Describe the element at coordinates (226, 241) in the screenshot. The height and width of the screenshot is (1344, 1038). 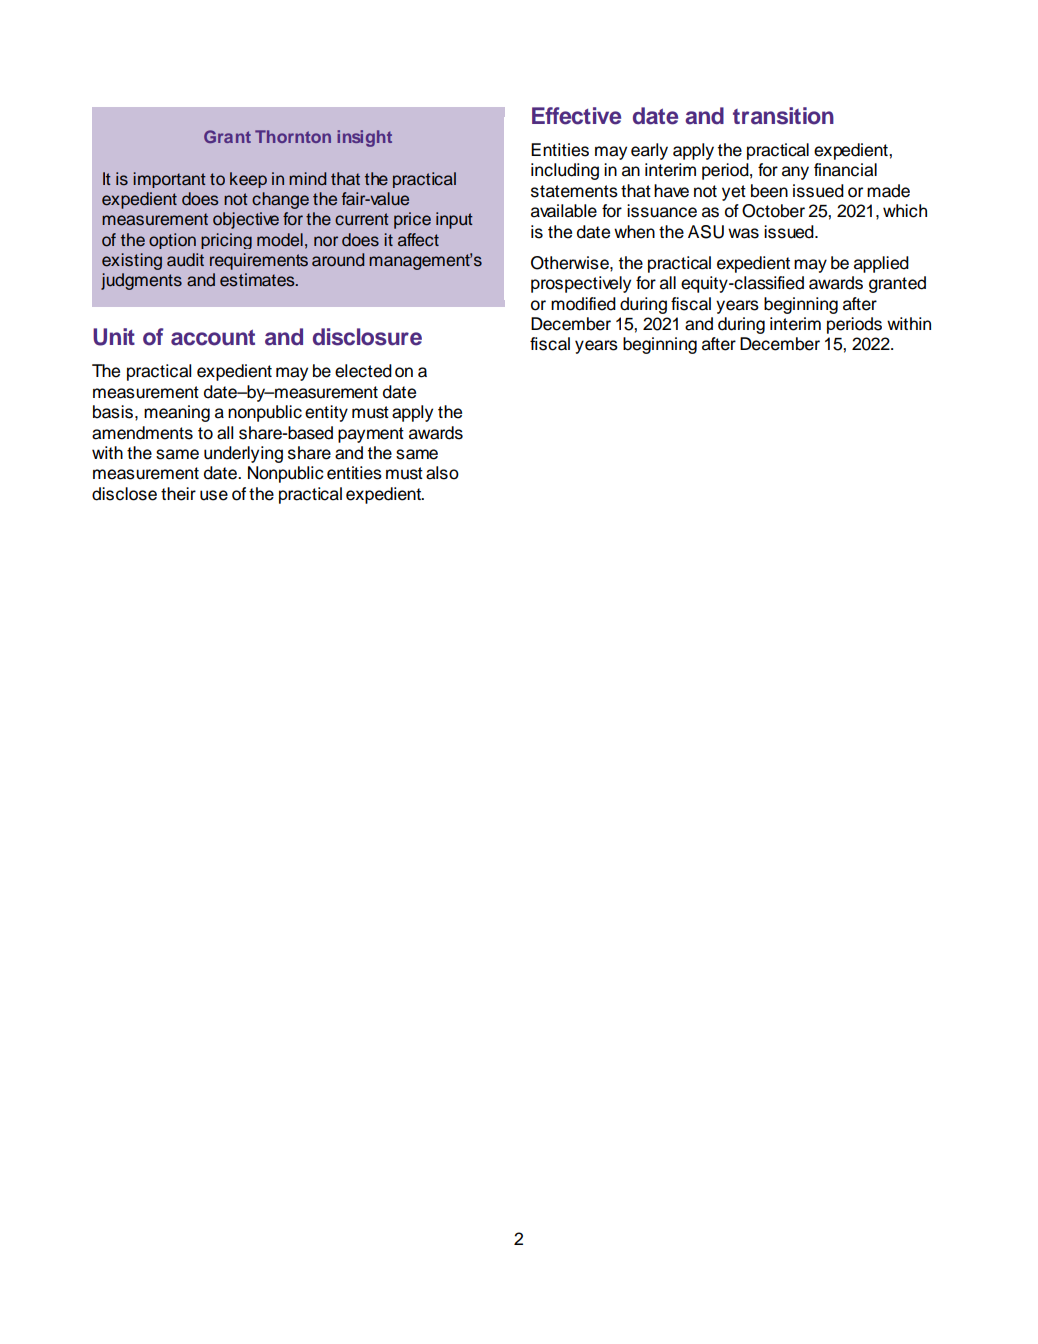
I see `pricing` at that location.
